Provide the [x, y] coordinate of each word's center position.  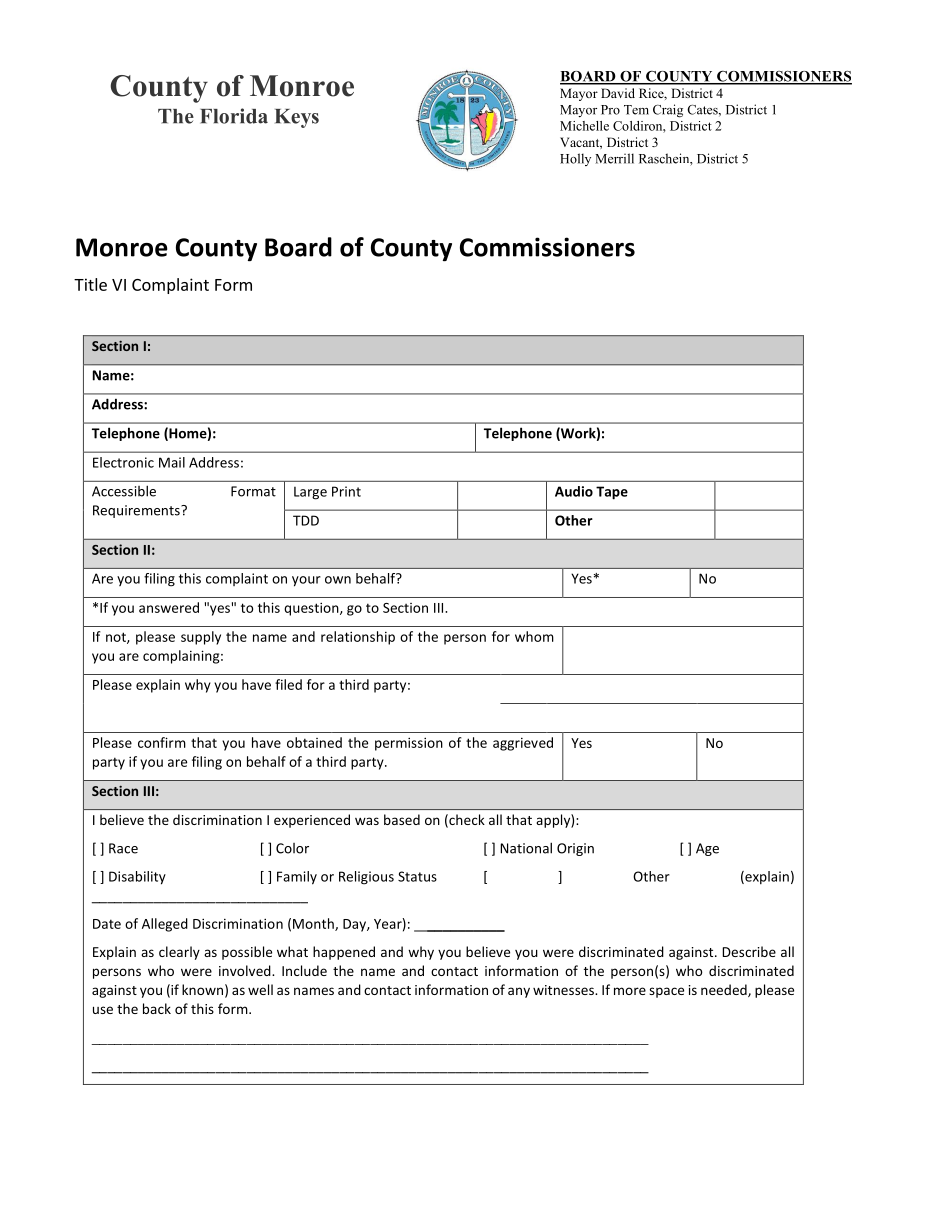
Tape [612, 493]
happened [344, 953]
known [202, 989]
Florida [234, 116]
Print [346, 491]
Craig [668, 111]
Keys [297, 118]
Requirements [137, 511]
